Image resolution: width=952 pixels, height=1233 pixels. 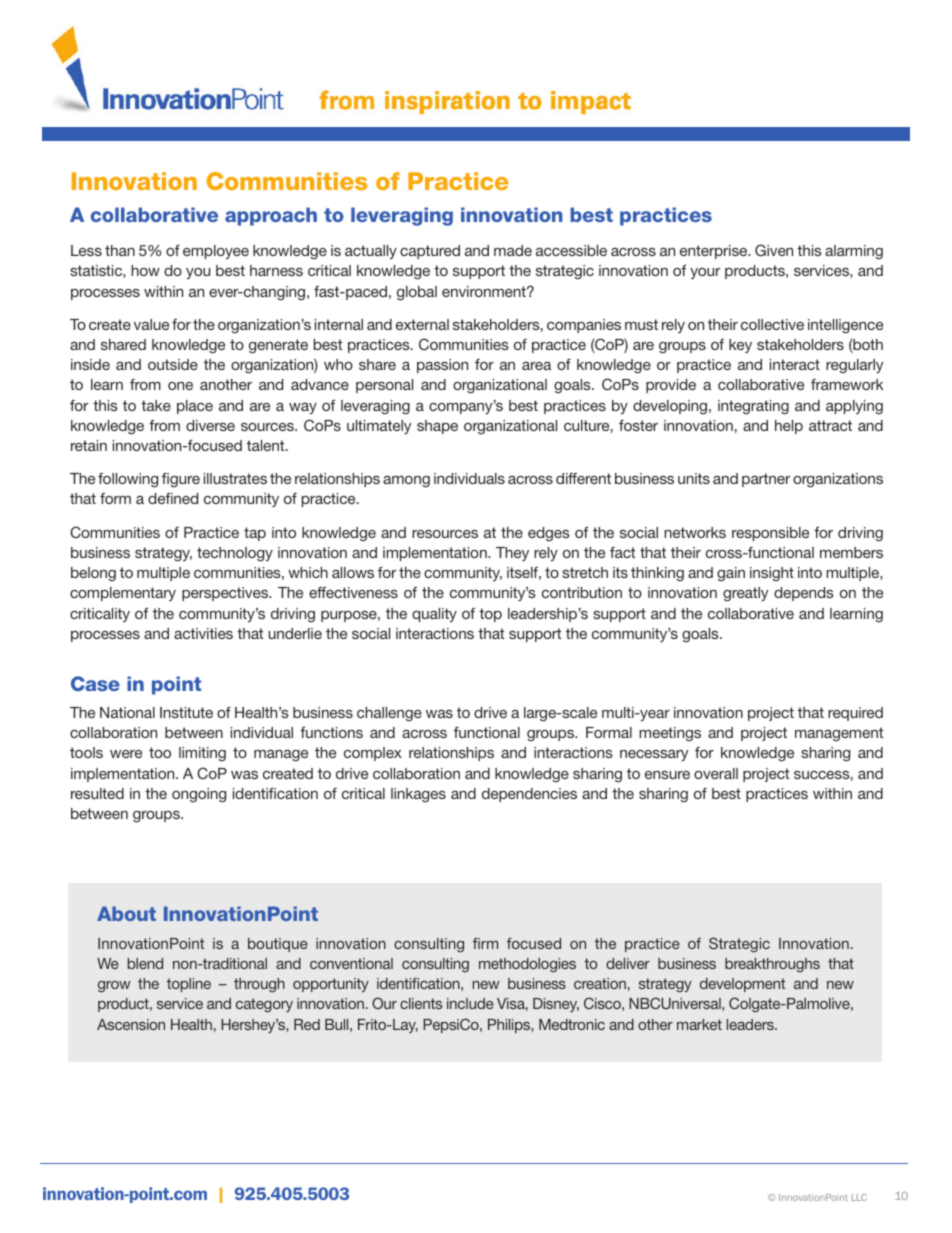 What do you see at coordinates (855, 714) in the screenshot?
I see `required` at bounding box center [855, 714].
